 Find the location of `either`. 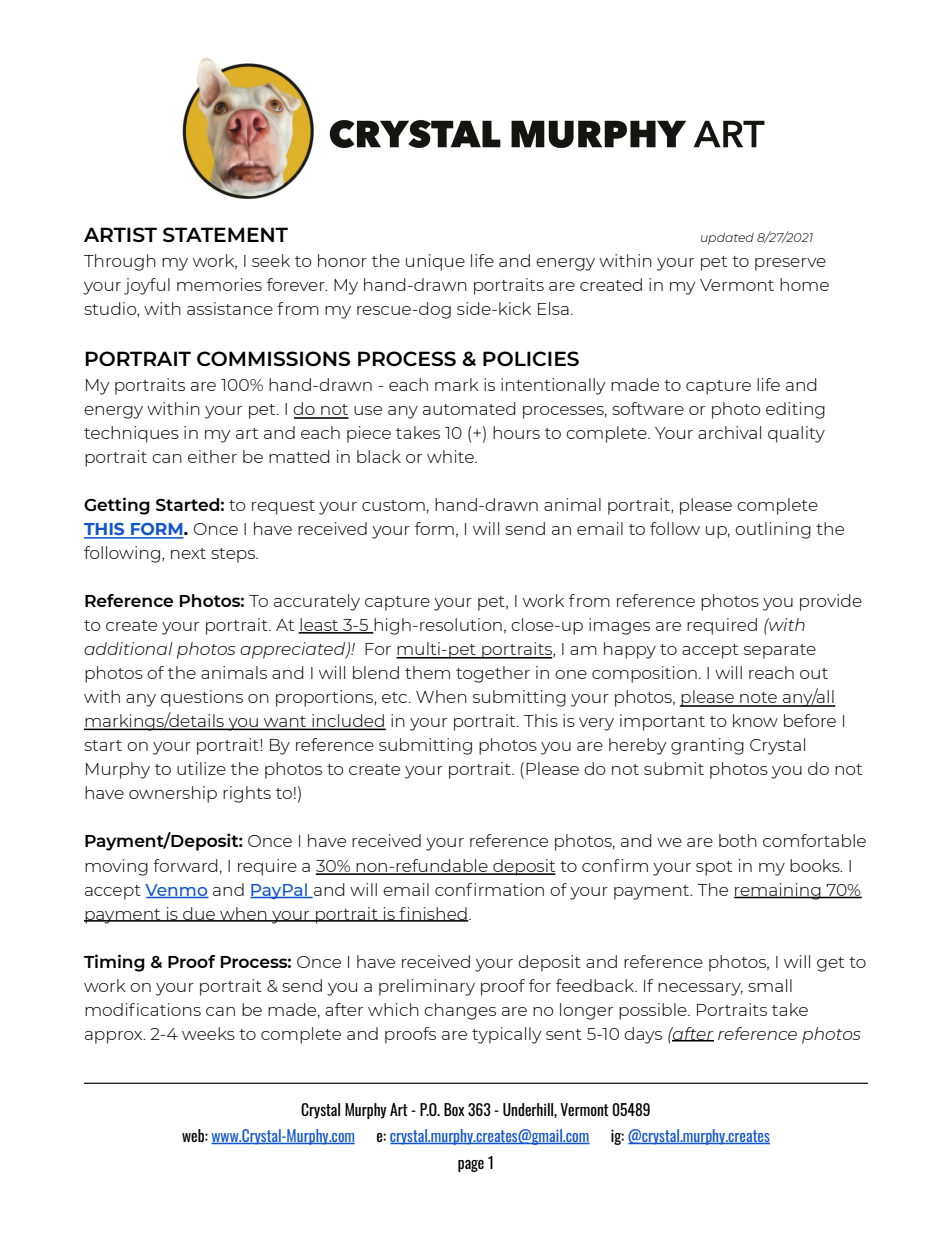

either is located at coordinates (212, 456).
